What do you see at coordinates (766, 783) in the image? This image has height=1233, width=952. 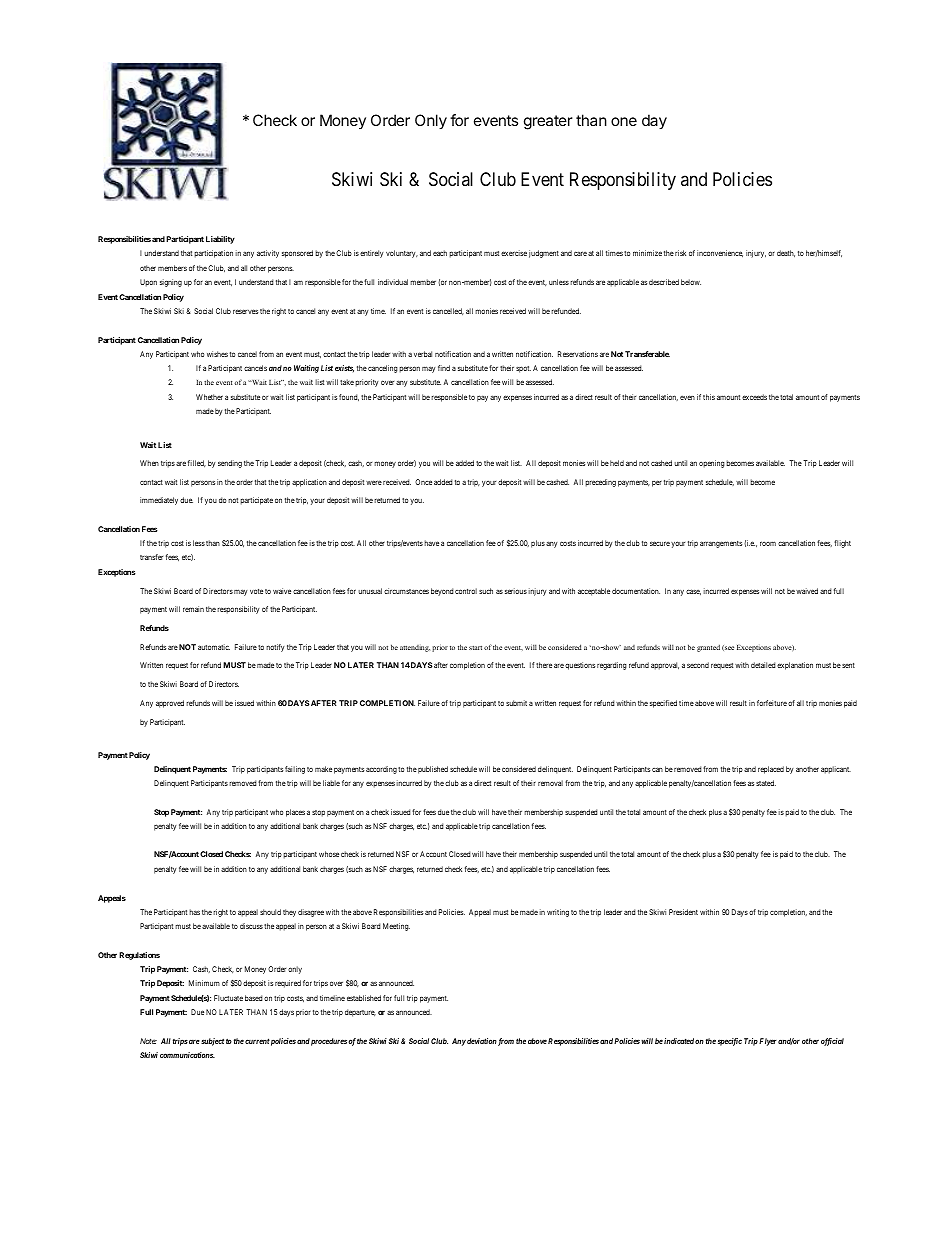 I see `stated` at bounding box center [766, 783].
